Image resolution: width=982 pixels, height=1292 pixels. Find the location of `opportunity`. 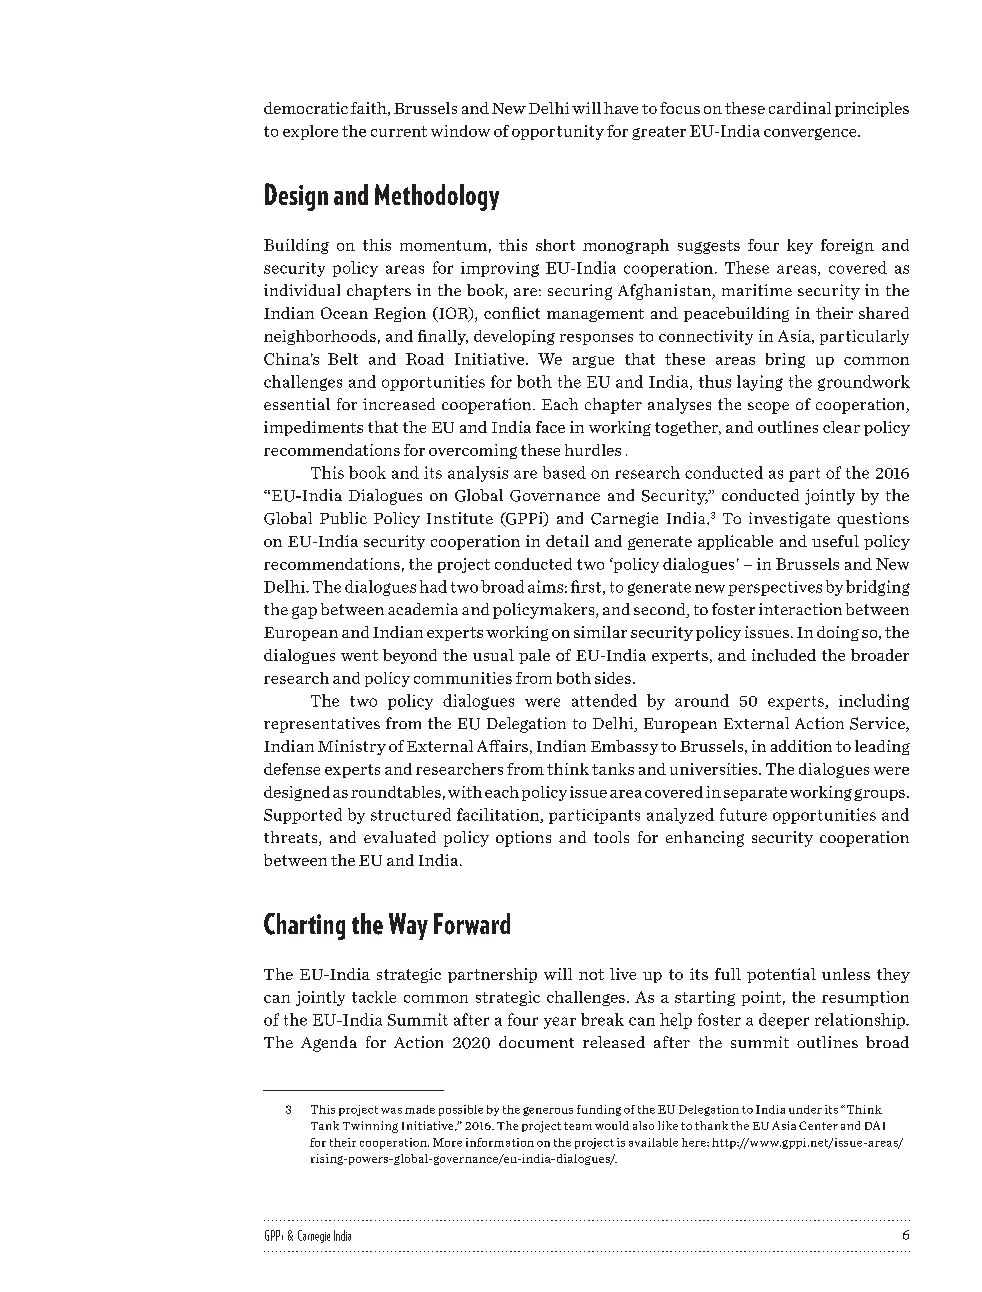

opportunity is located at coordinates (558, 132).
